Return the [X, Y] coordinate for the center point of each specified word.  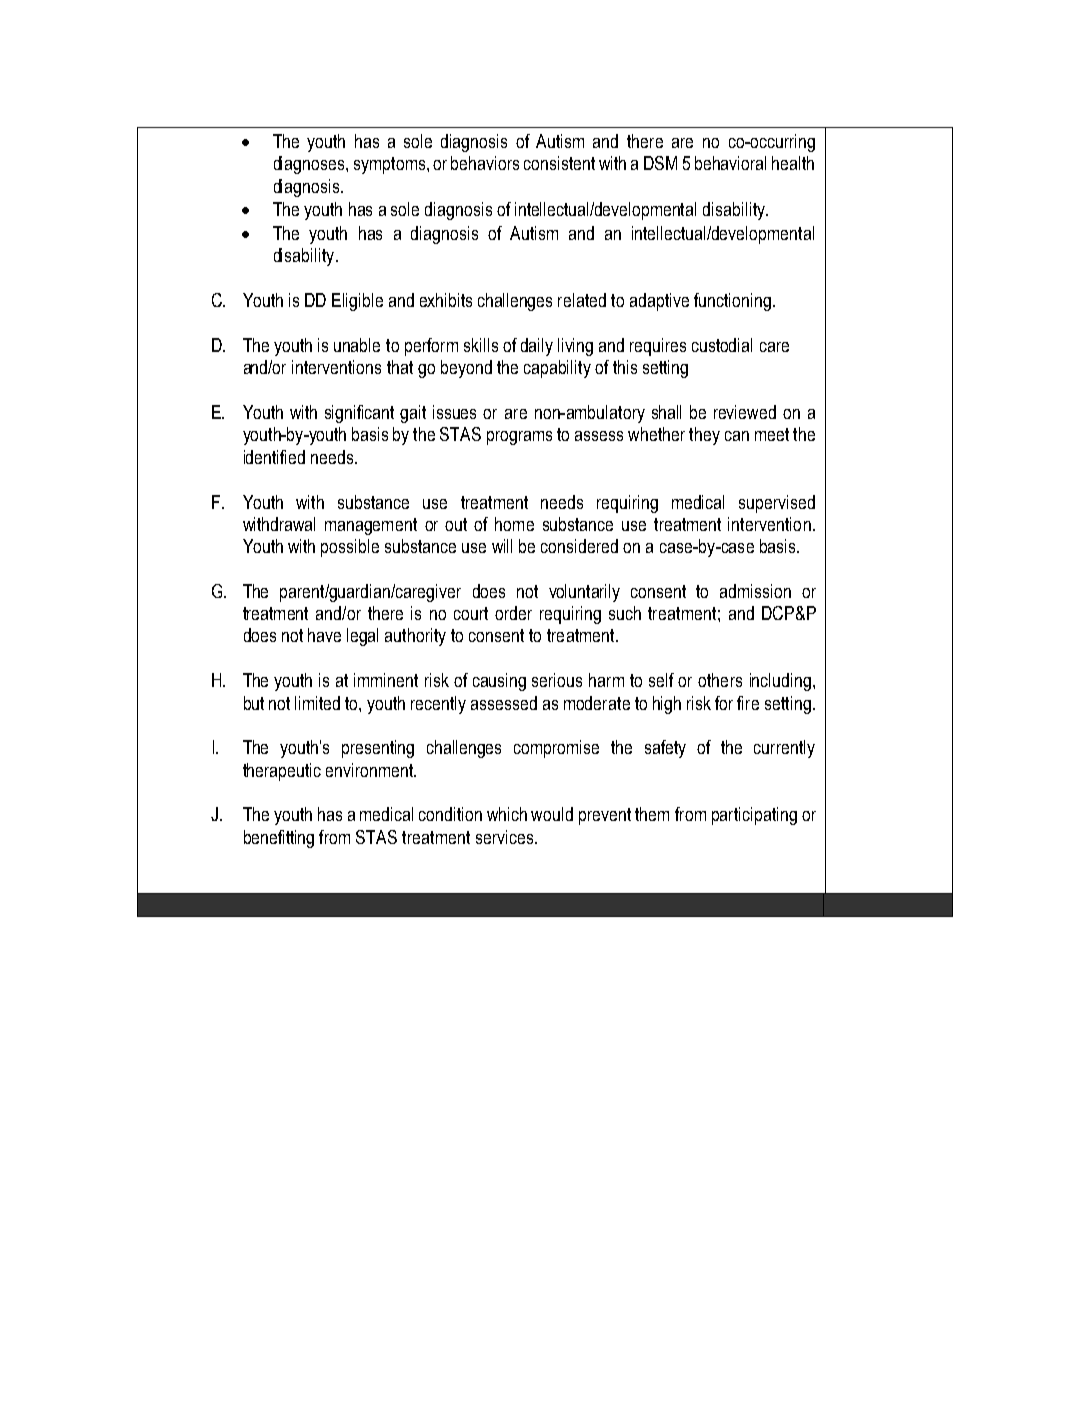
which [507, 814]
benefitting [279, 839]
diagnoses [310, 165]
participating [754, 816]
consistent [559, 163]
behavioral [730, 163]
